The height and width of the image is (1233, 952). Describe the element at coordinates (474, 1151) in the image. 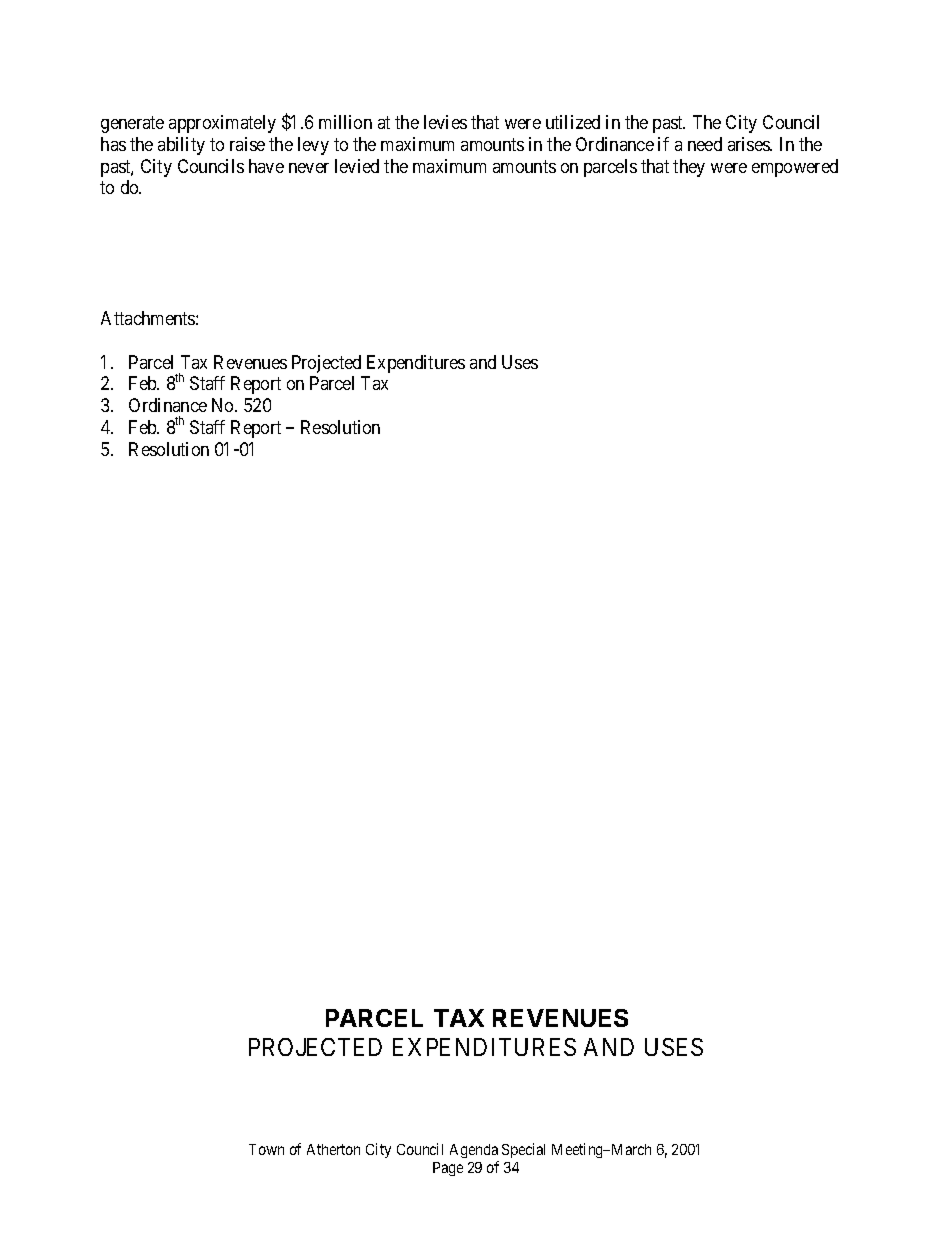

I see `Agenda` at that location.
